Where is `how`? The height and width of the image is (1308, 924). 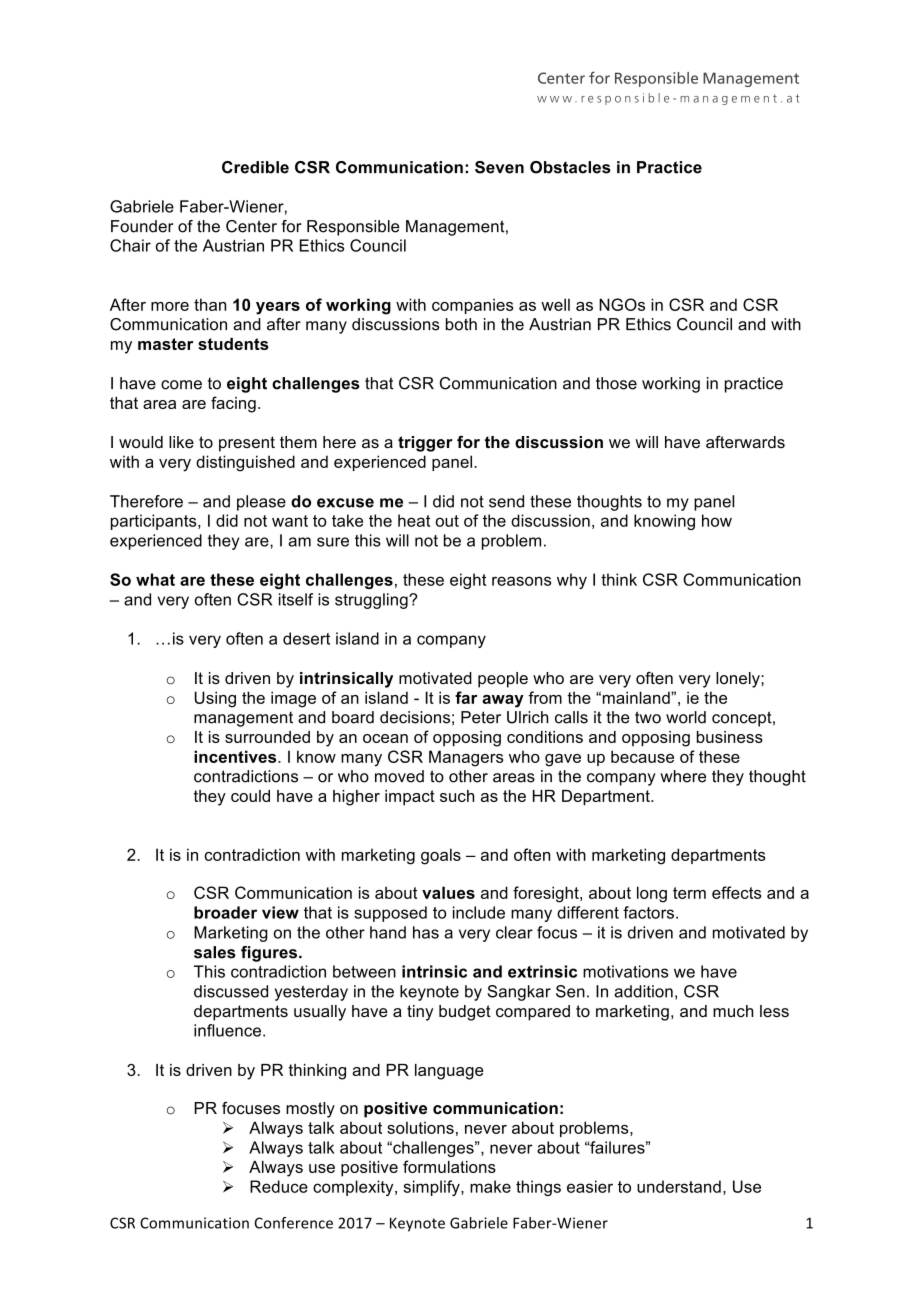 how is located at coordinates (717, 520).
